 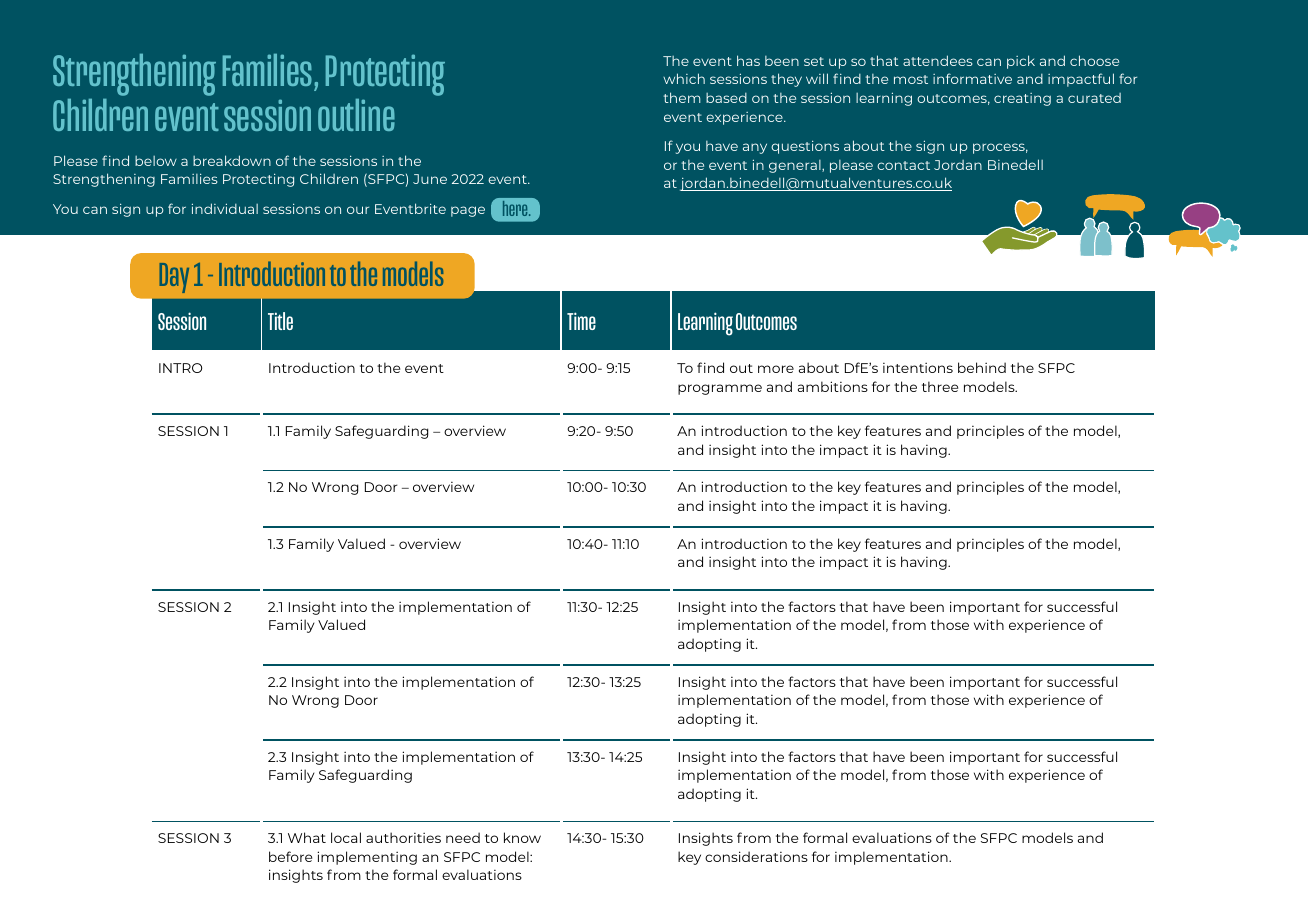 I want to click on which, so click(x=684, y=78).
